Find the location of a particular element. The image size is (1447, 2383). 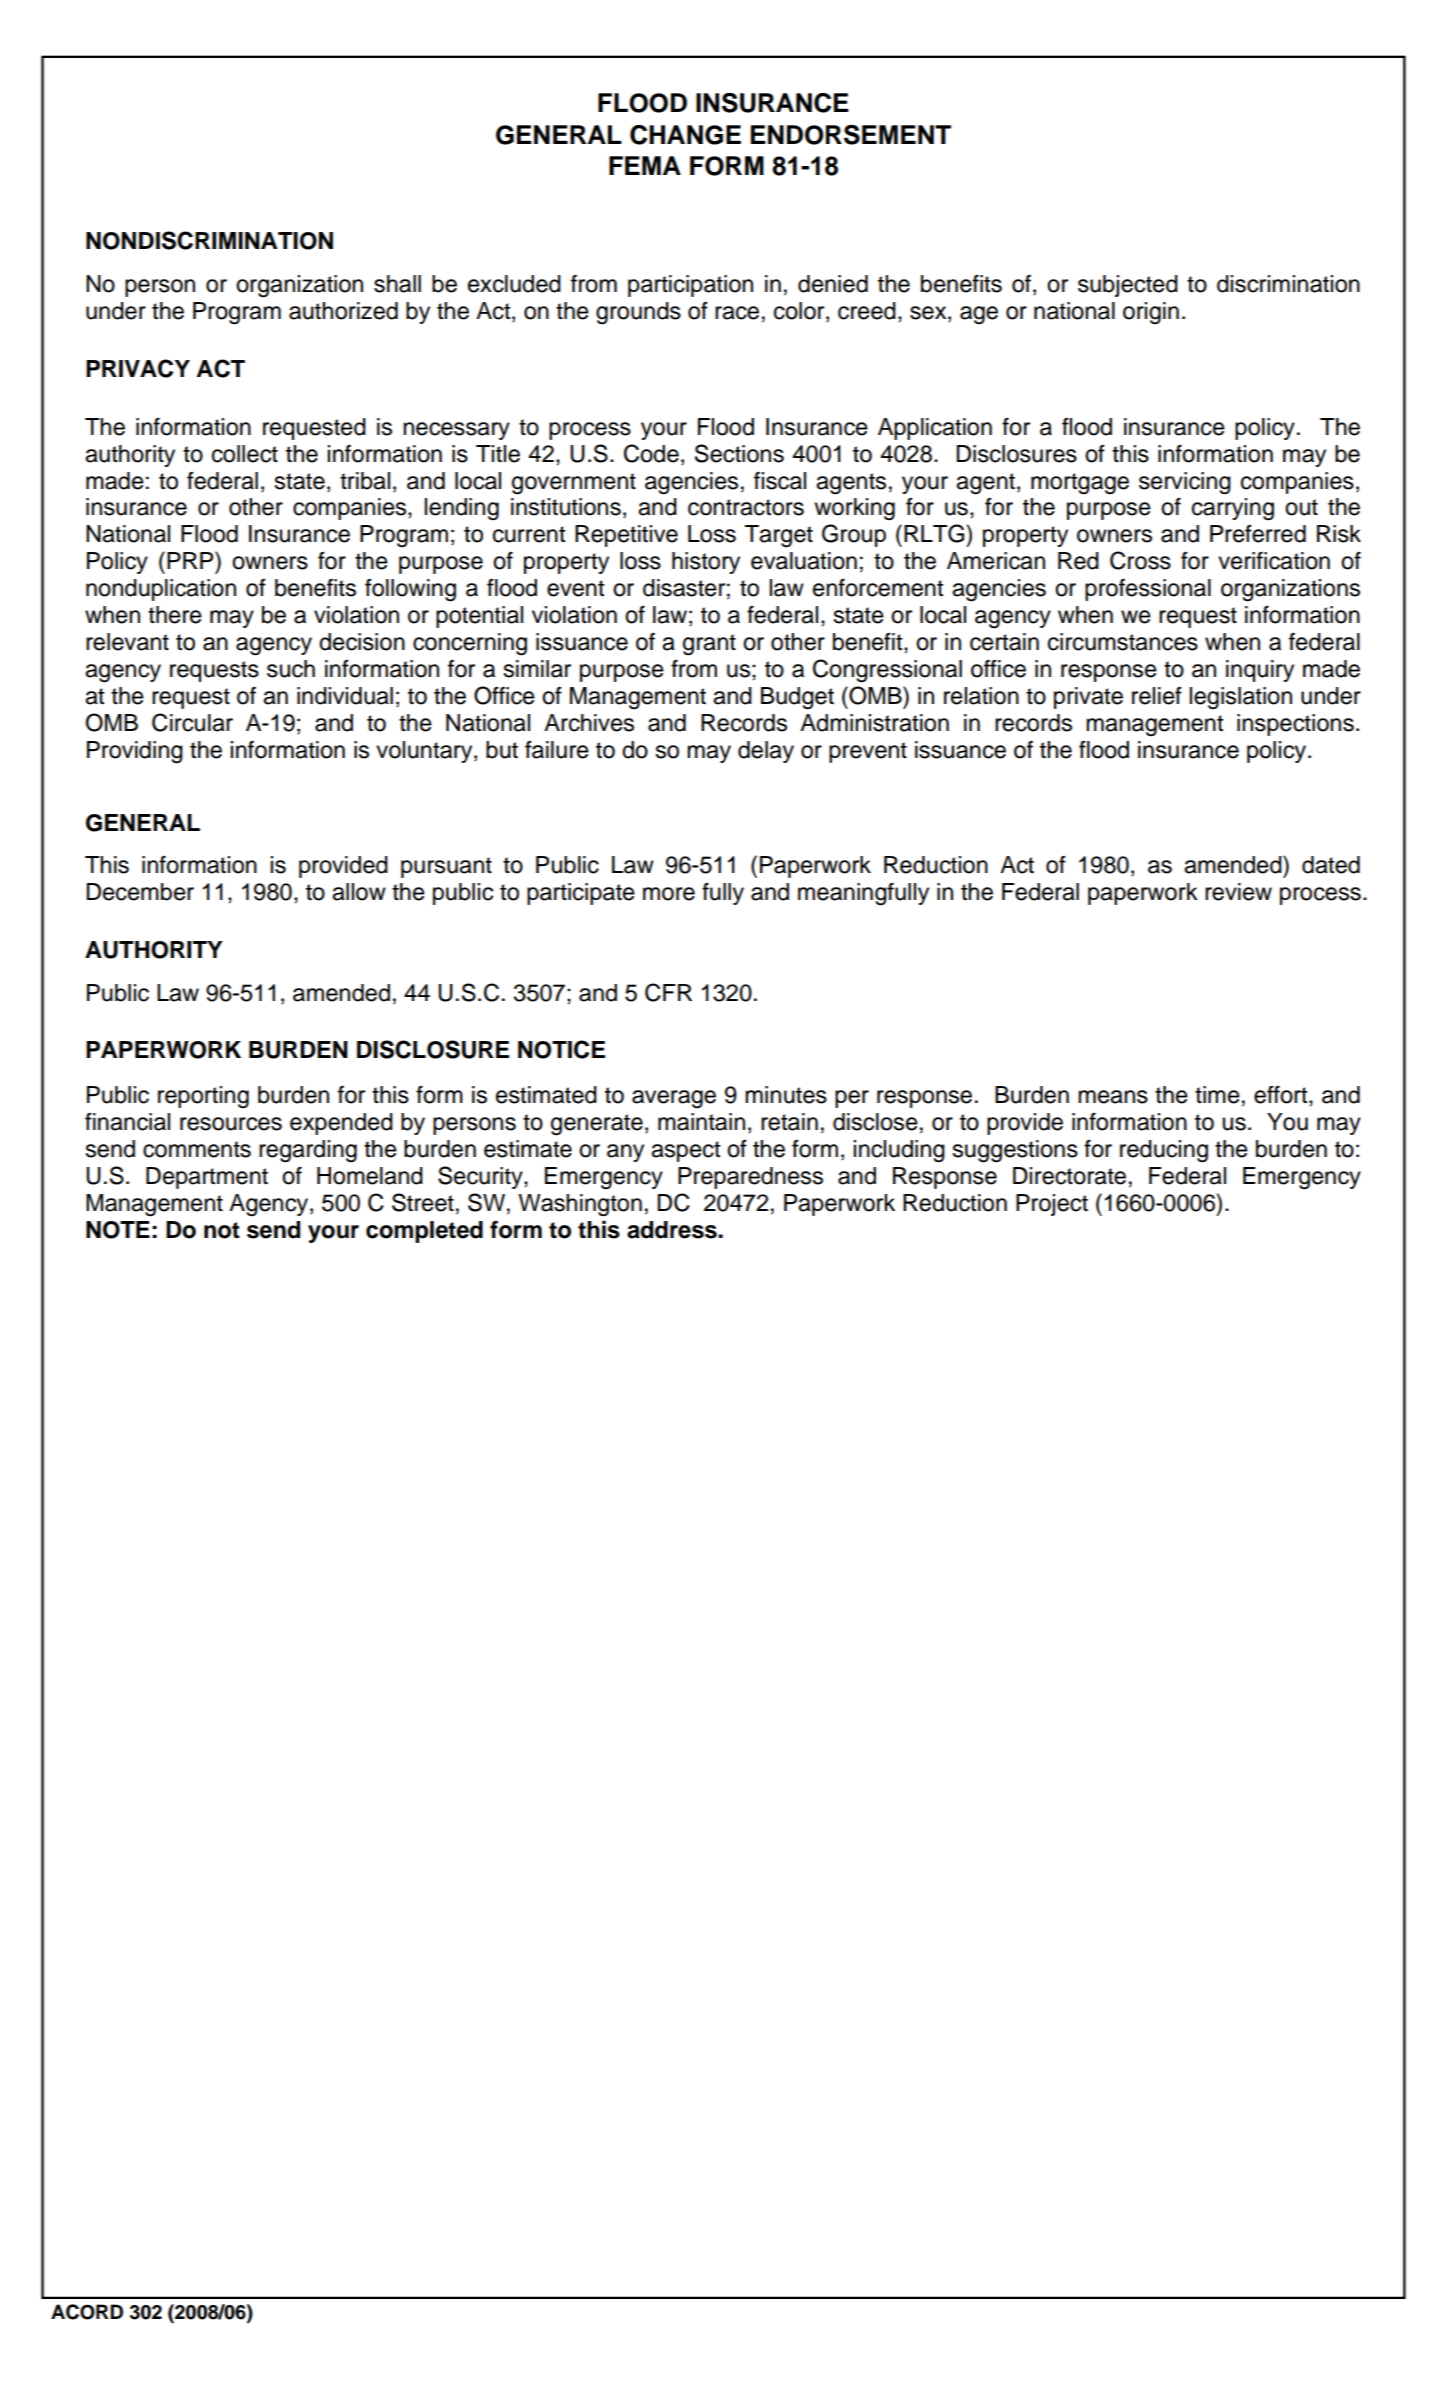

subjected is located at coordinates (1128, 286).
